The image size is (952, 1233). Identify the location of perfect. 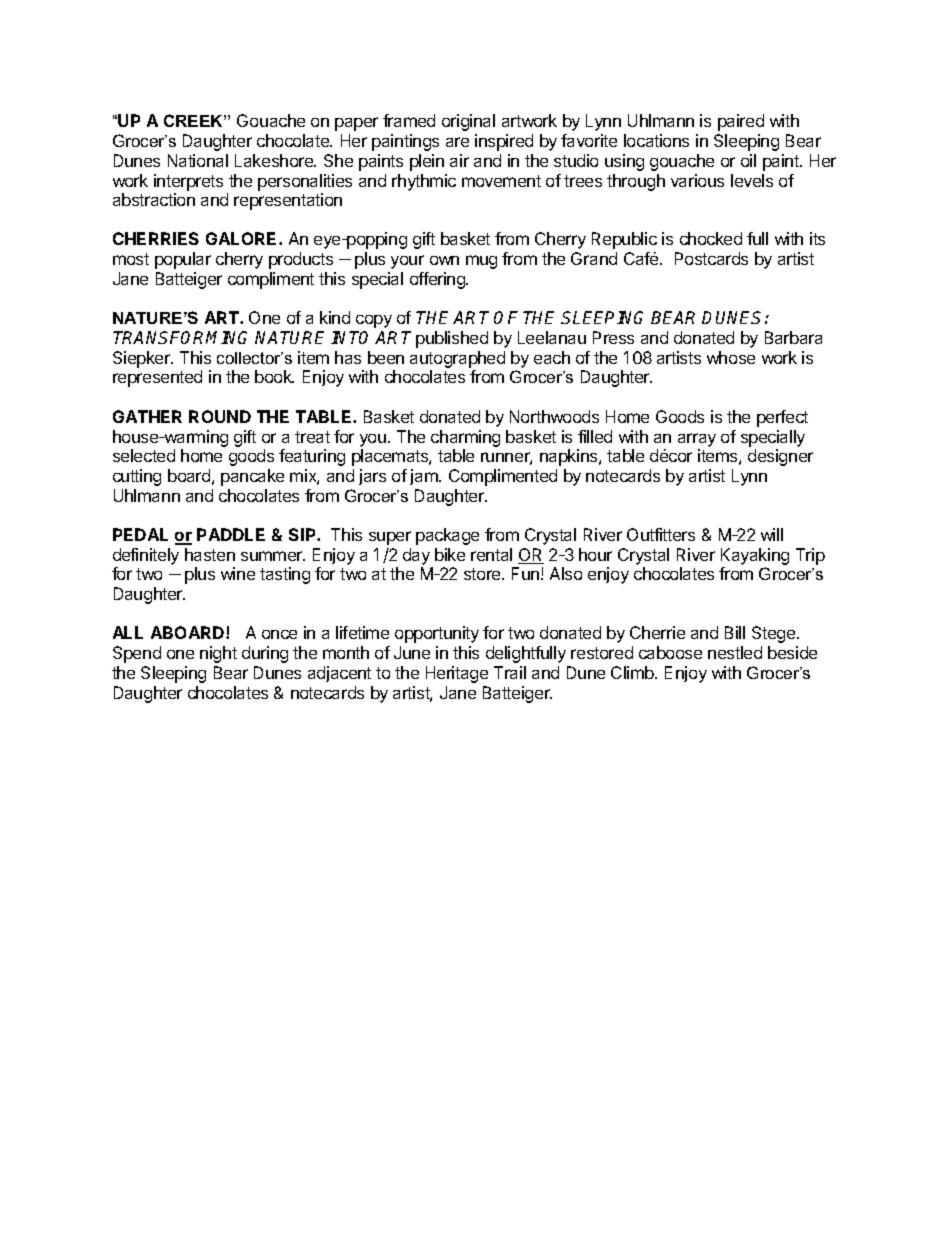
(782, 418).
